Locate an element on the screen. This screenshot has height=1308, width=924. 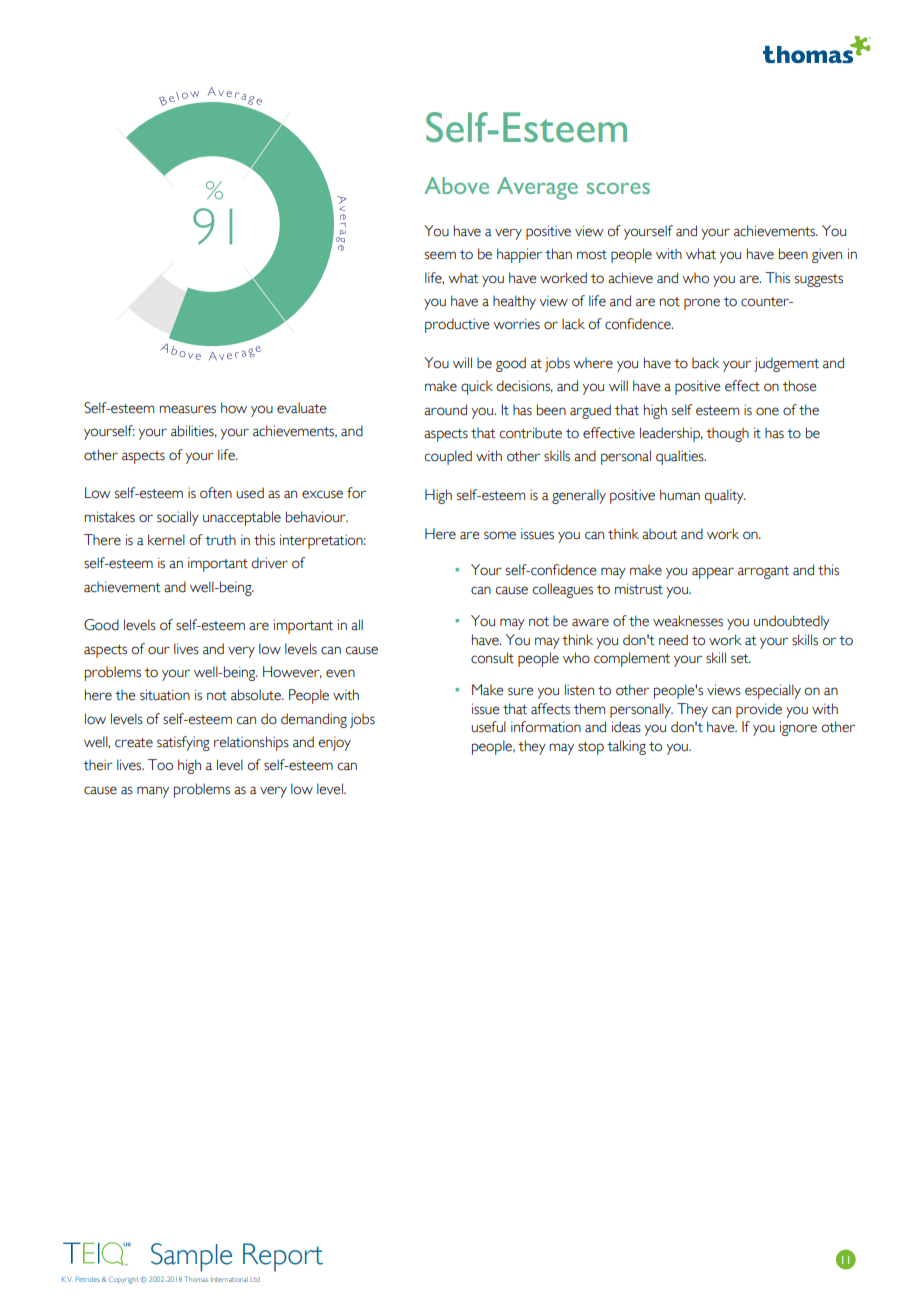
provide is located at coordinates (759, 710).
